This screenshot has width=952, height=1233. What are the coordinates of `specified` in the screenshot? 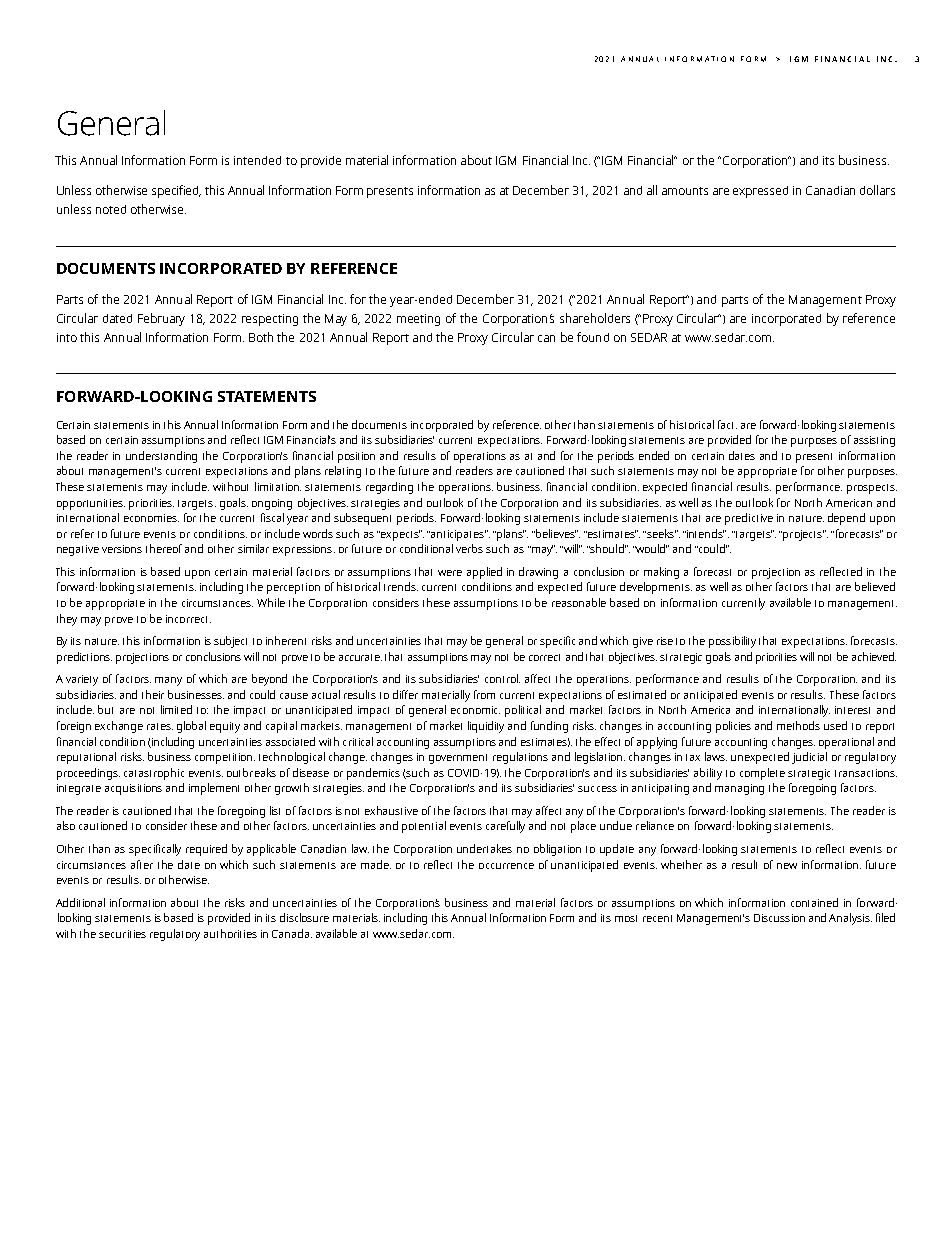 It's located at (176, 191).
